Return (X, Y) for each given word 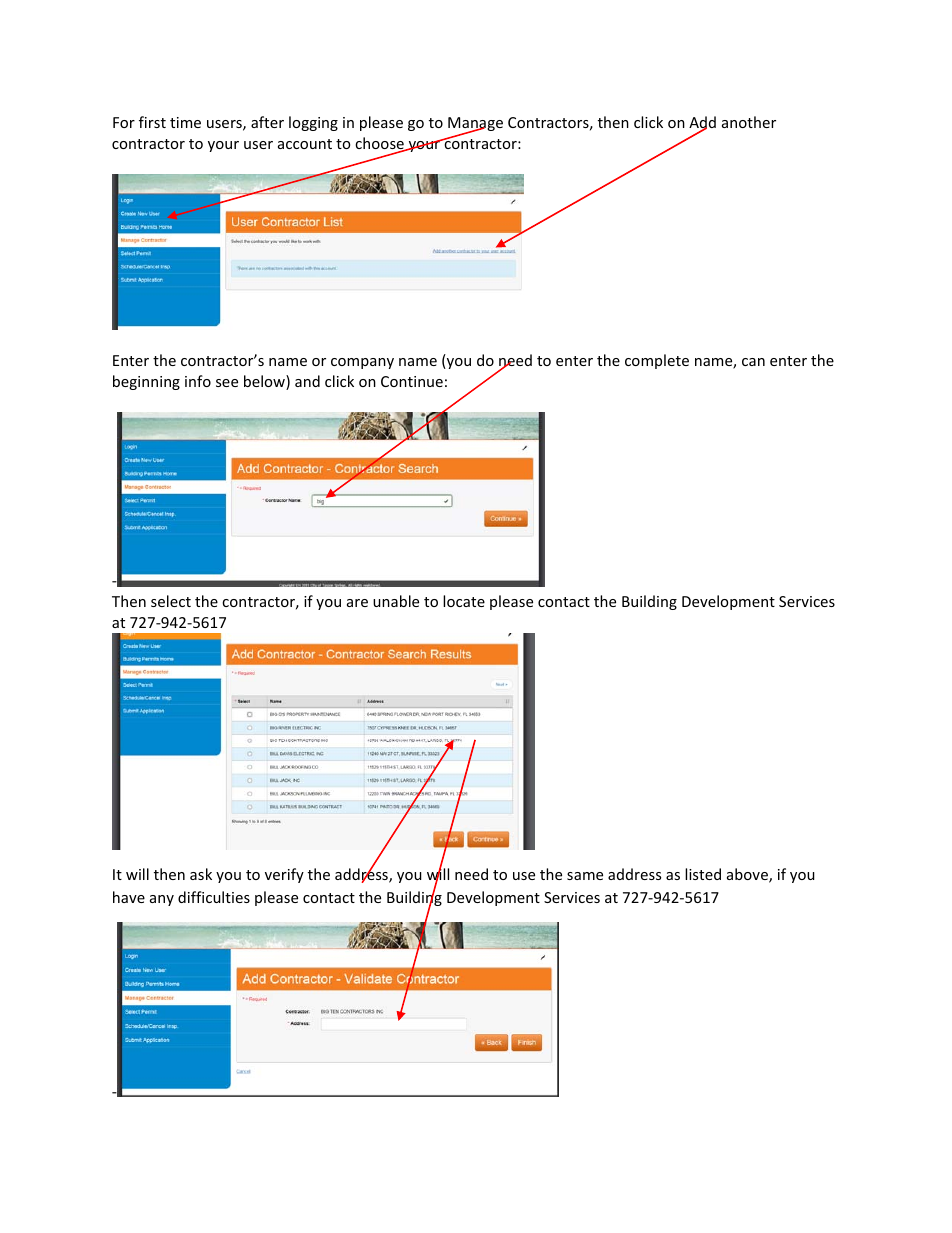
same (585, 876)
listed (703, 874)
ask (201, 874)
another (749, 122)
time (185, 122)
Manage (475, 125)
